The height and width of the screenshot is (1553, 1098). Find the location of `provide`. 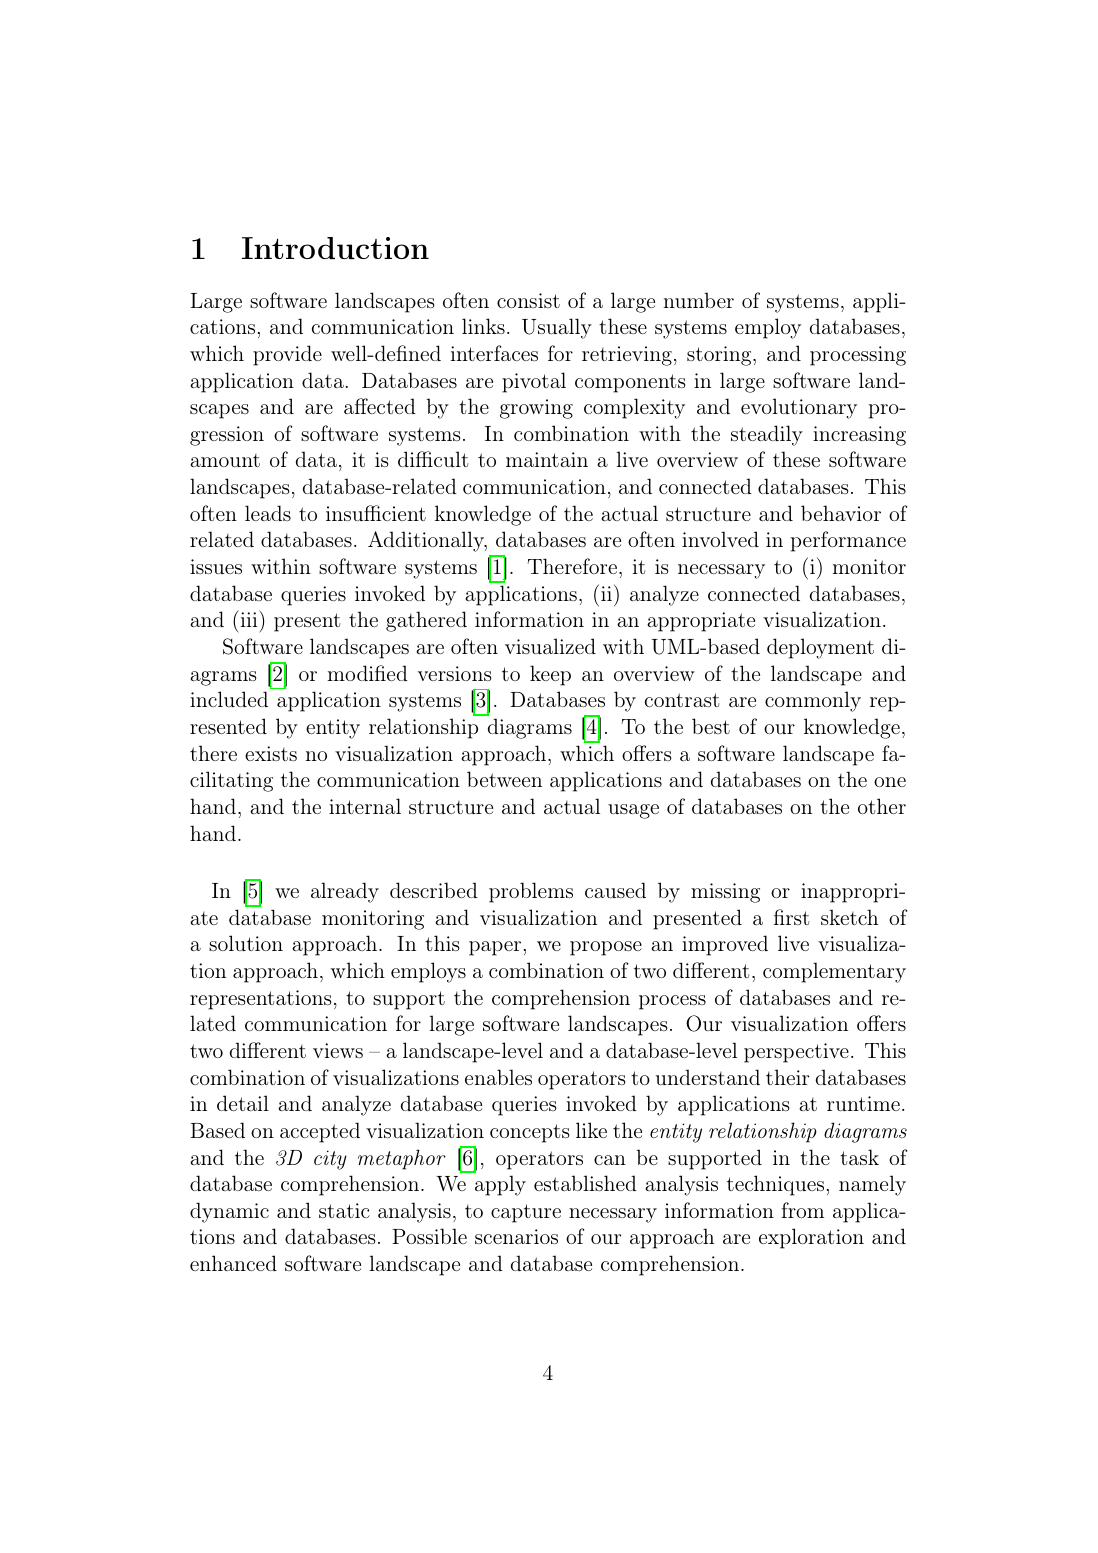

provide is located at coordinates (287, 355).
